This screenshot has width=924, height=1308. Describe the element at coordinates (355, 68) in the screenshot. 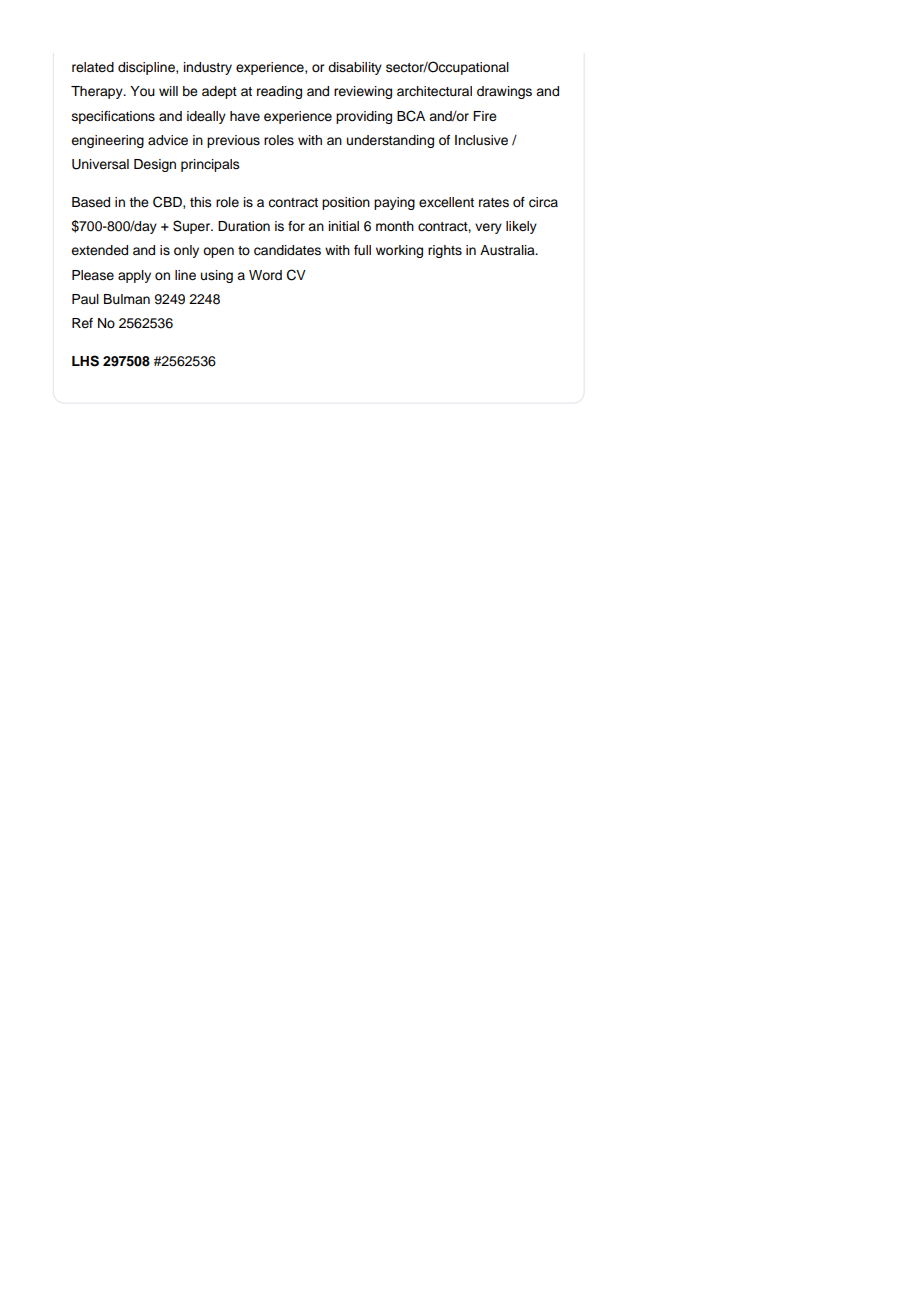

I see `disability` at that location.
